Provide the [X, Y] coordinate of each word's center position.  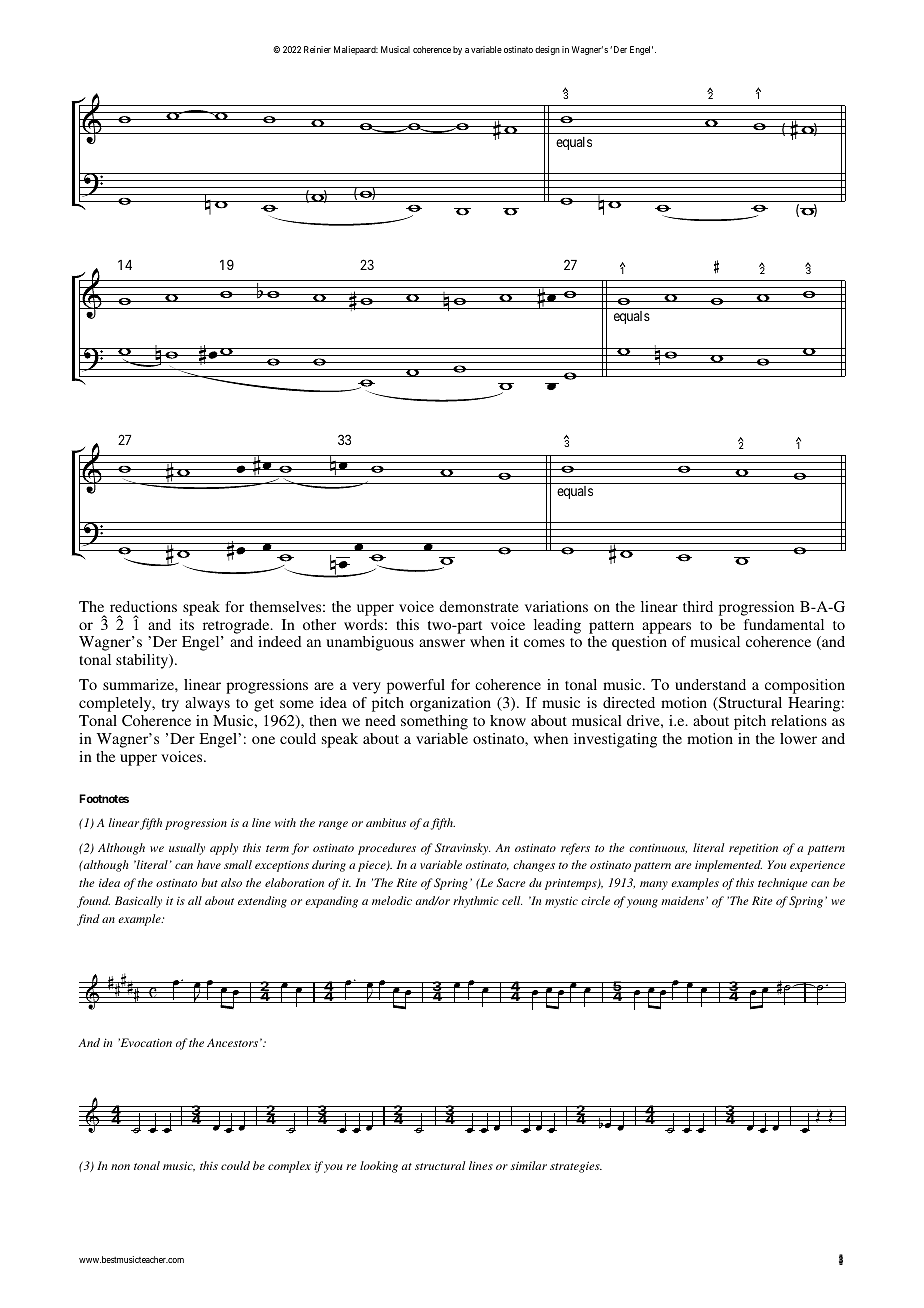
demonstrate [479, 606]
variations [556, 606]
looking [379, 1167]
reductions [143, 606]
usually [187, 849]
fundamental [784, 624]
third [698, 606]
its [187, 624]
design [547, 50]
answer [442, 643]
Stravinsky [462, 849]
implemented [728, 866]
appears [666, 628]
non [120, 1167]
